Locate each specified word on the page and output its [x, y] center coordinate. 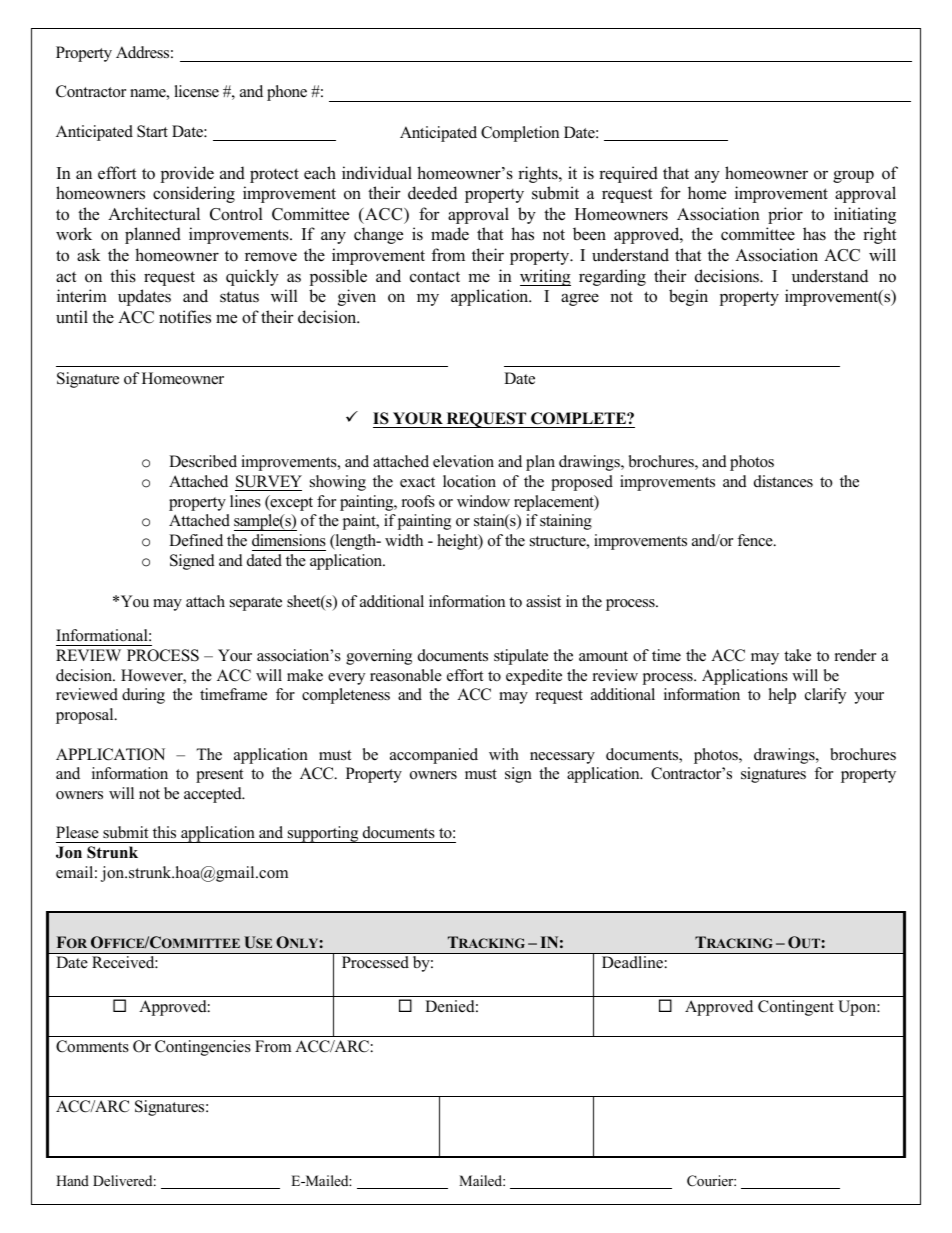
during [143, 696]
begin [688, 297]
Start [152, 131]
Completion [520, 134]
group [853, 176]
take [797, 655]
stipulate [521, 657]
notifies [185, 317]
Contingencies [203, 1048]
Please [77, 832]
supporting [323, 834]
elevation [463, 461]
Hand [72, 1180]
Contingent [796, 1008]
